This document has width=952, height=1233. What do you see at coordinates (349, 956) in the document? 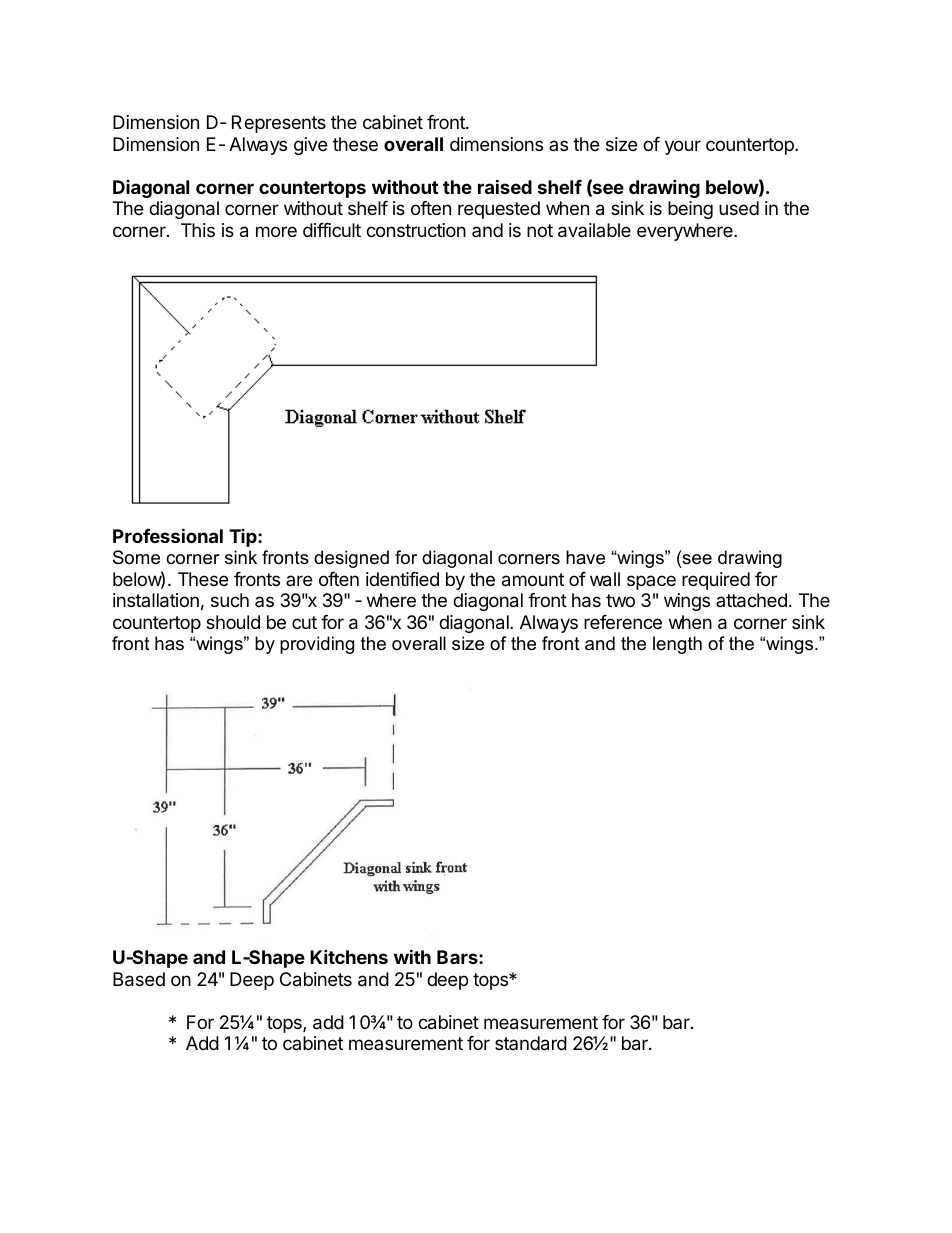
I see `Kitchens` at bounding box center [349, 956].
